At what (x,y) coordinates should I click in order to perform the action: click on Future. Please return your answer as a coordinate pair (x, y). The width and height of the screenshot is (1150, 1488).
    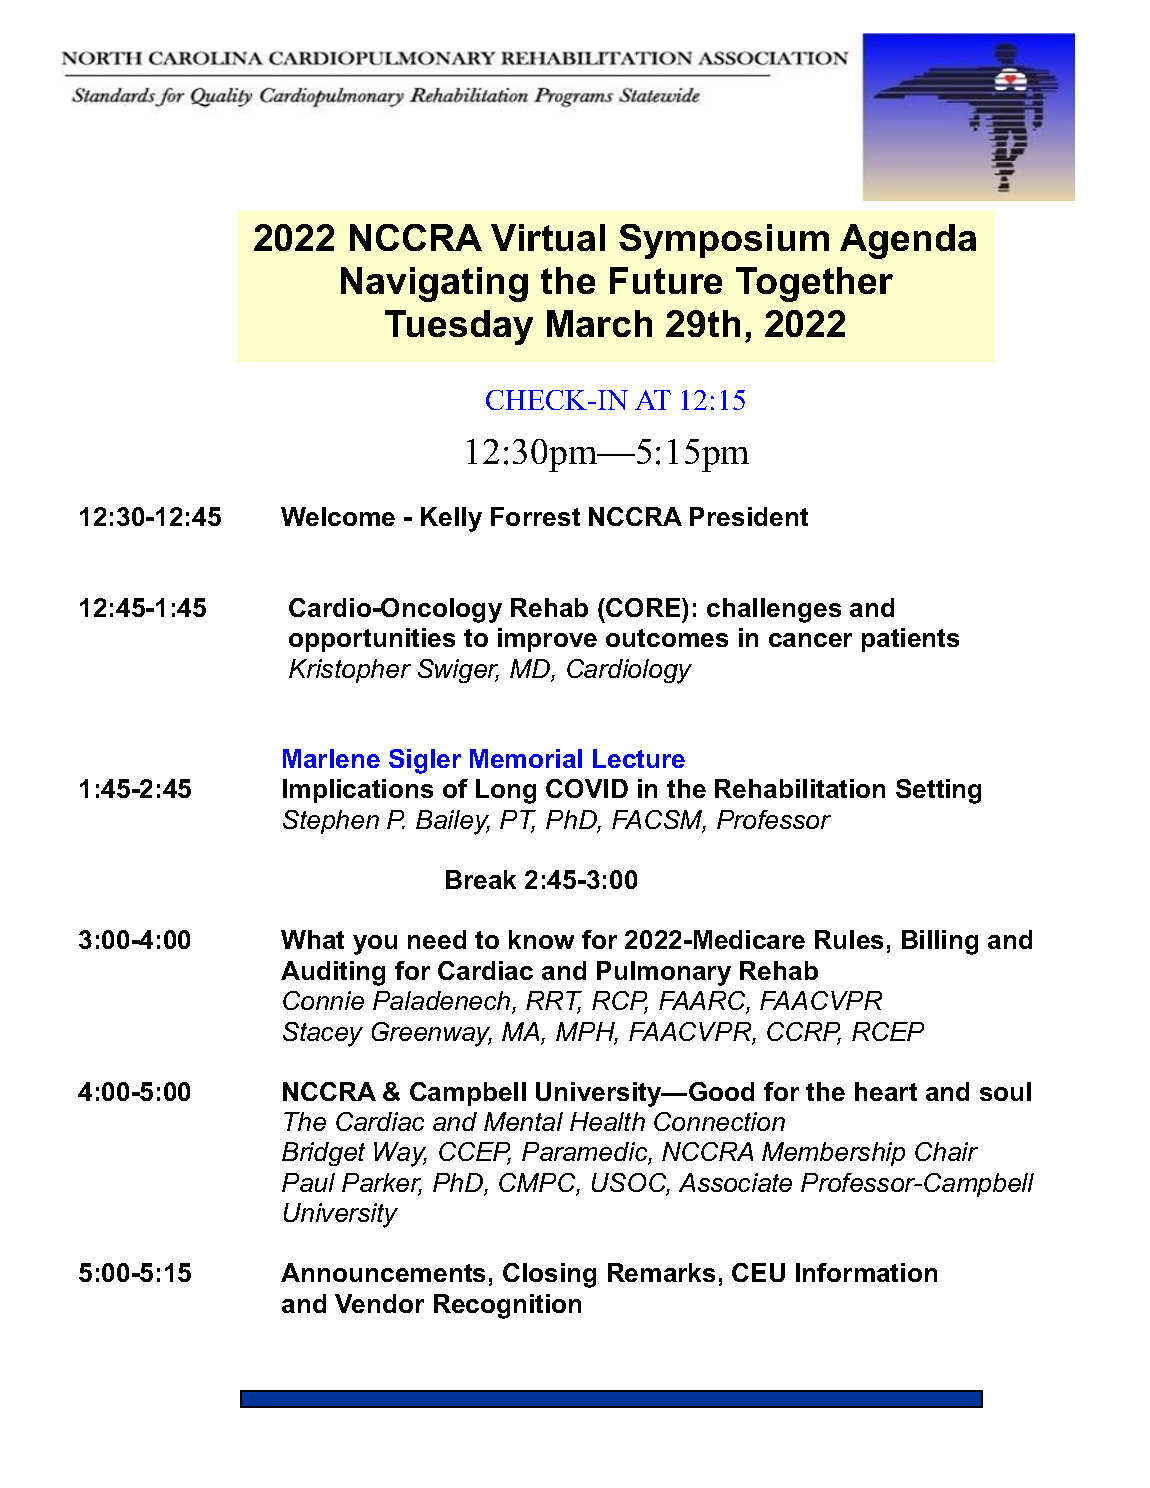
    Looking at the image, I should click on (666, 280).
